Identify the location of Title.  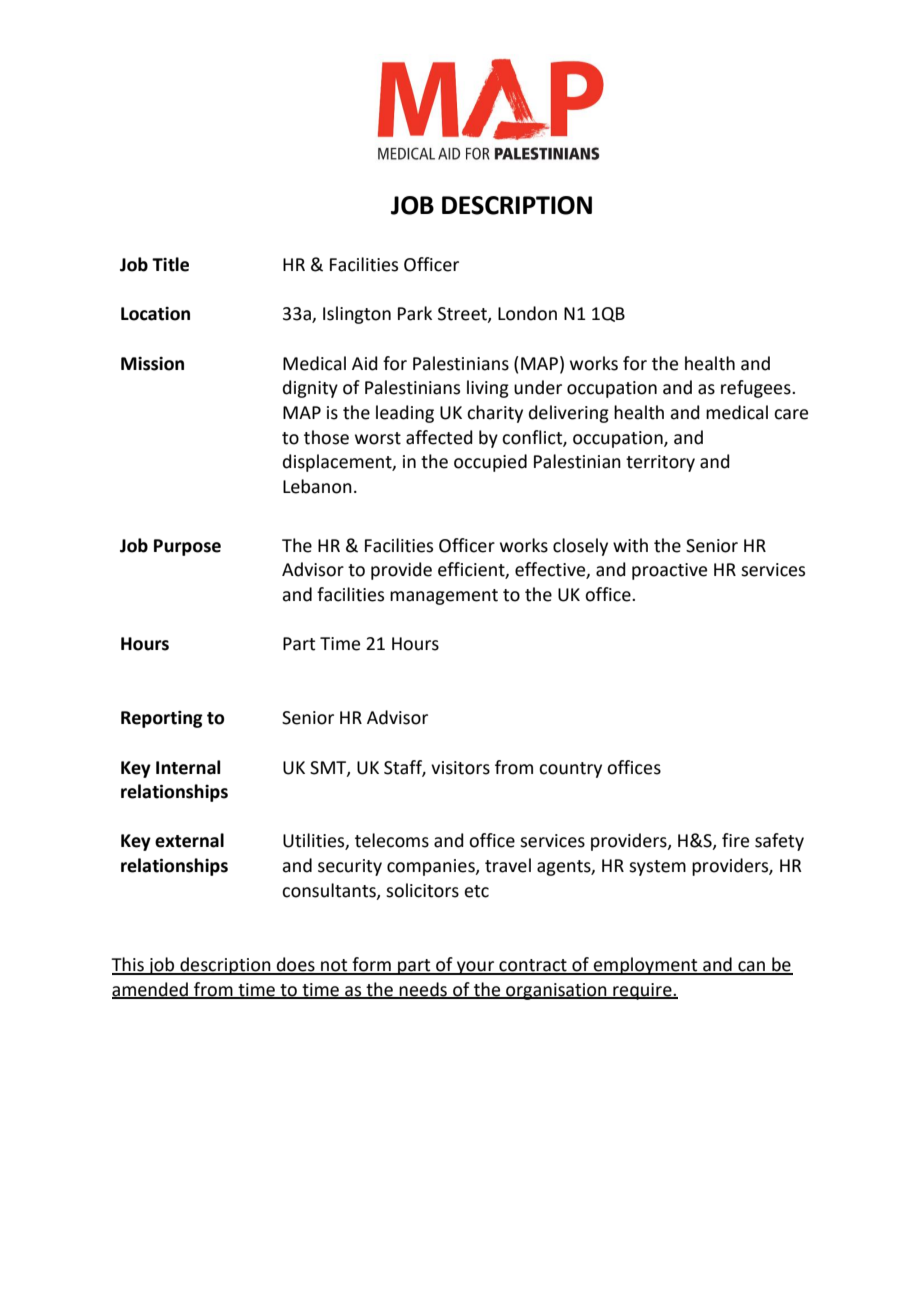
(170, 264).
